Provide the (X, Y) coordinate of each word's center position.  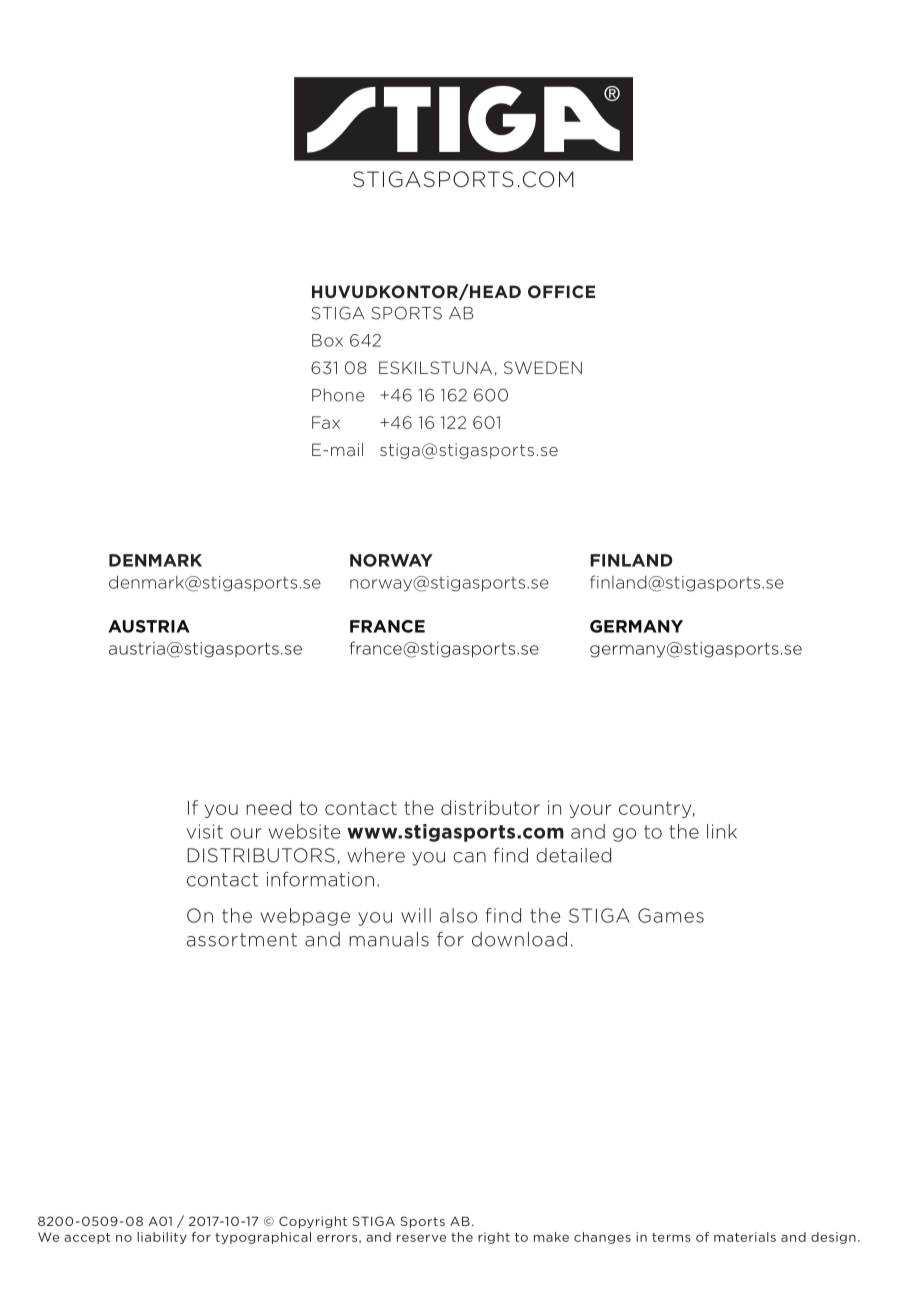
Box (327, 340)
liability (162, 1238)
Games (671, 915)
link (722, 831)
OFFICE (561, 291)
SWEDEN (543, 367)
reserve (421, 1238)
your (590, 811)
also (458, 915)
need (269, 807)
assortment (242, 940)
